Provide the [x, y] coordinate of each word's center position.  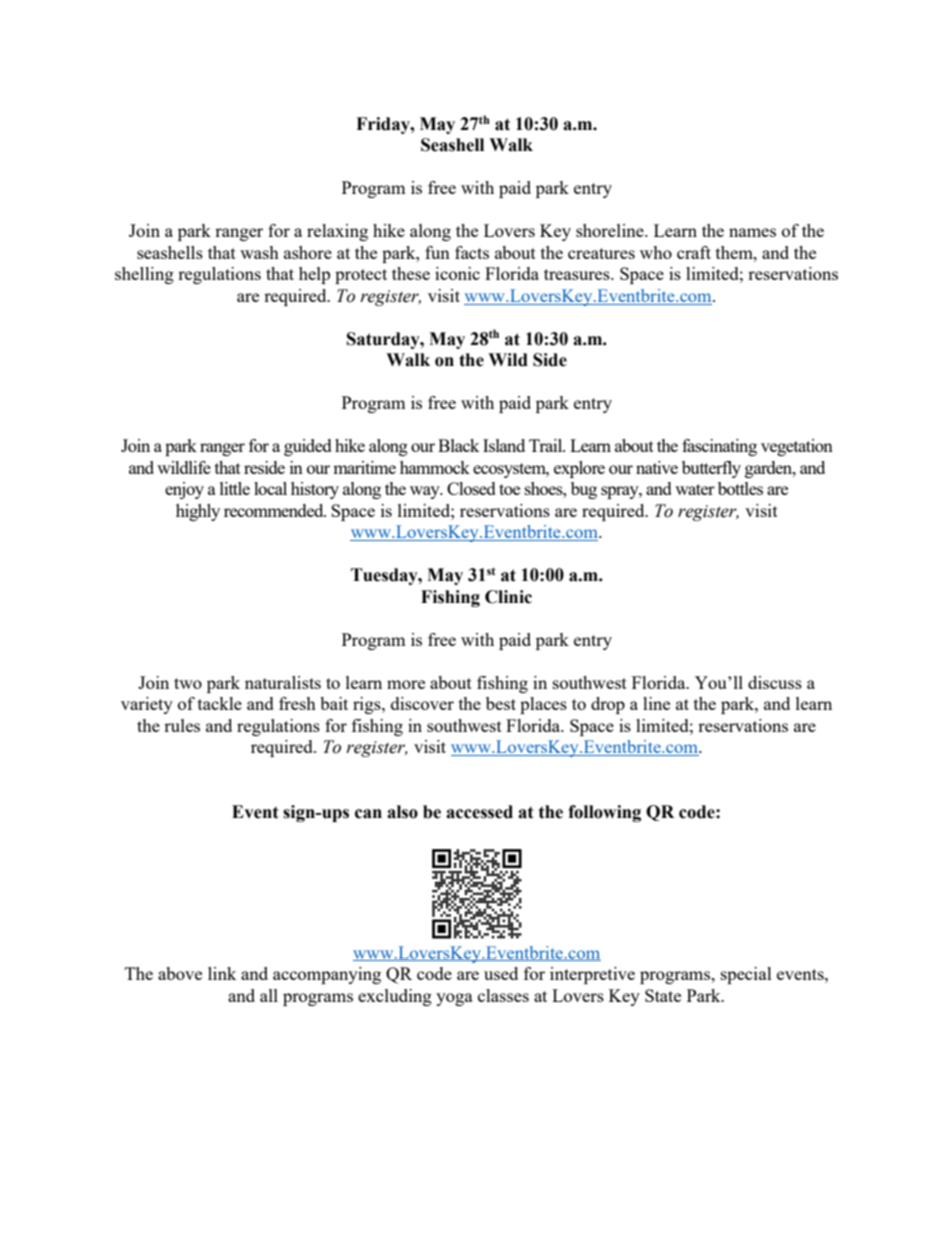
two [188, 683]
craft [694, 252]
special [746, 975]
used [501, 973]
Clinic [508, 597]
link [222, 973]
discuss [775, 682]
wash [259, 252]
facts [472, 252]
